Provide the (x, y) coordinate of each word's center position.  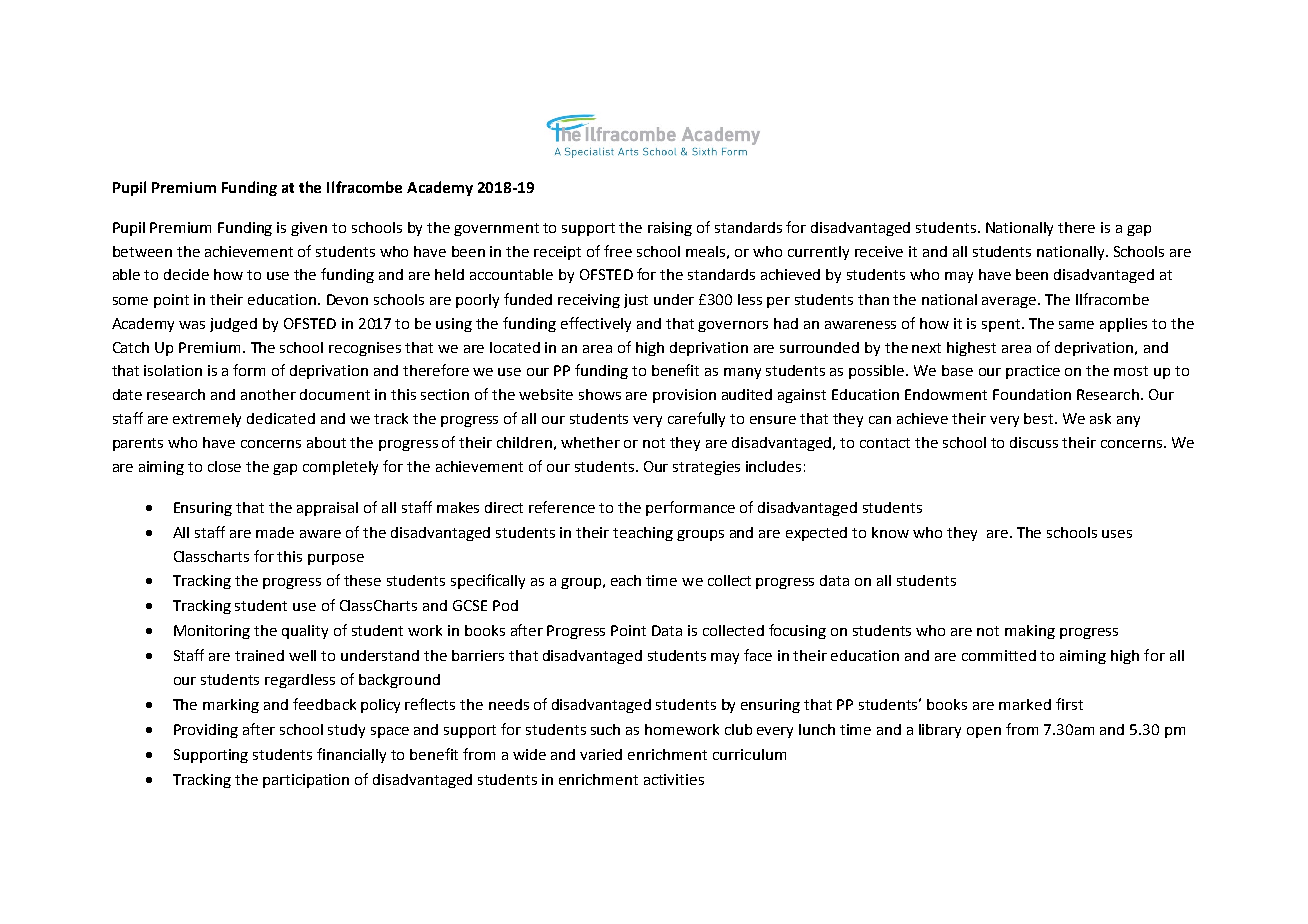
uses (1117, 534)
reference (562, 507)
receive (879, 251)
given (309, 229)
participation (306, 781)
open (984, 732)
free (618, 251)
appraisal (327, 509)
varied (601, 754)
